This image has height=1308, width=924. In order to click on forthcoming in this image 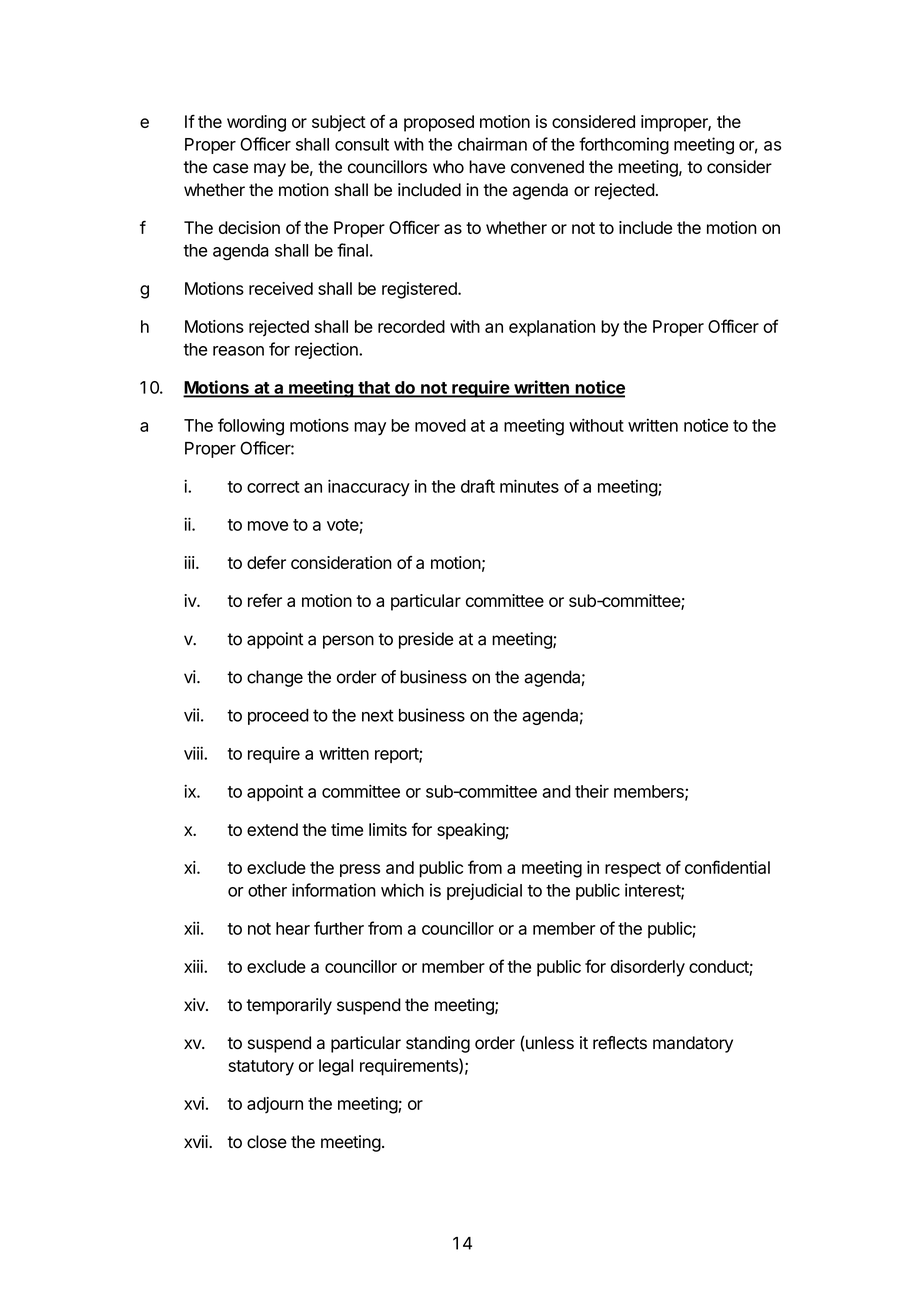, I will do `click(624, 146)`.
